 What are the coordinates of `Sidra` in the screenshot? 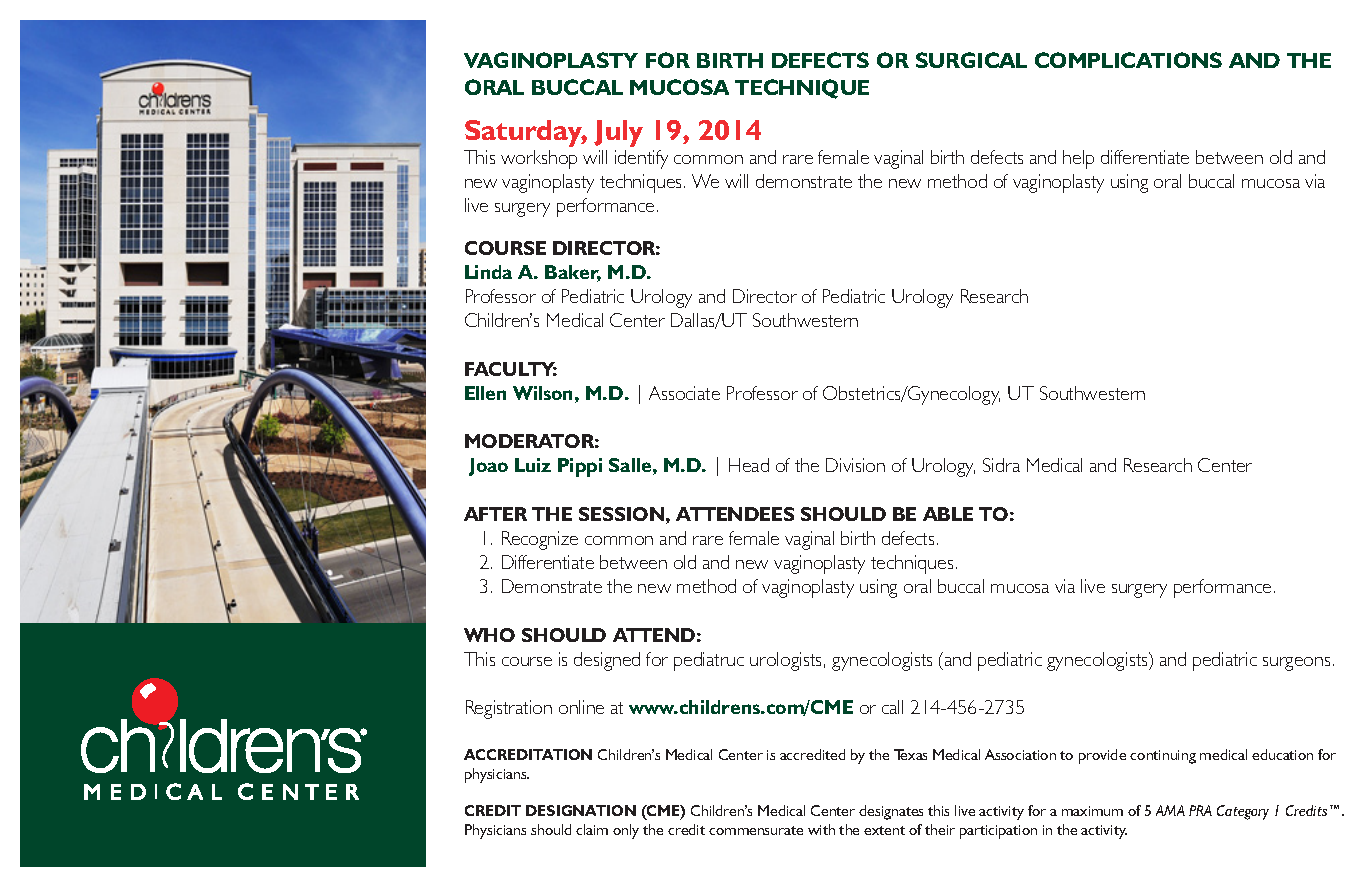 It's located at (1001, 465).
